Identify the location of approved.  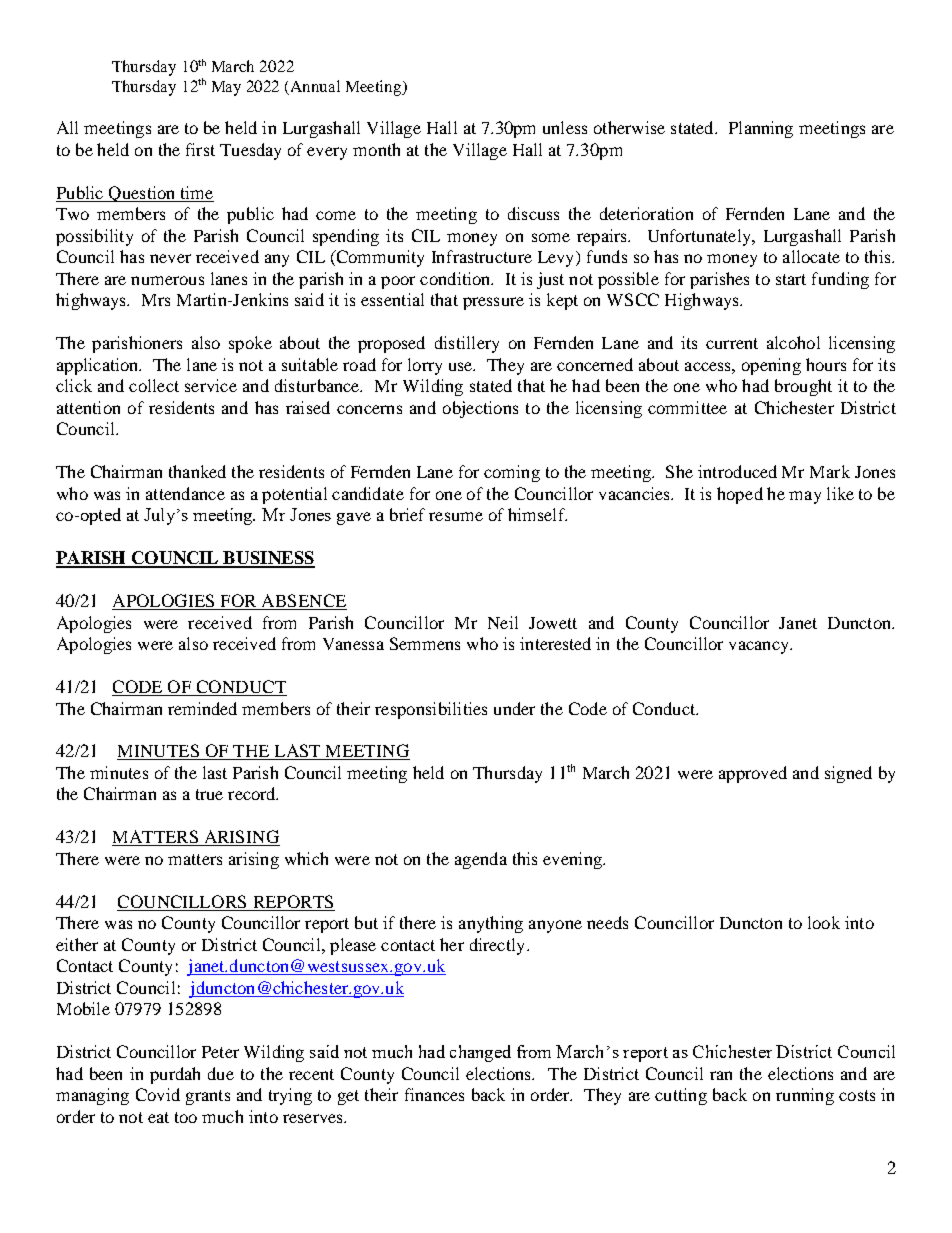
(753, 774).
